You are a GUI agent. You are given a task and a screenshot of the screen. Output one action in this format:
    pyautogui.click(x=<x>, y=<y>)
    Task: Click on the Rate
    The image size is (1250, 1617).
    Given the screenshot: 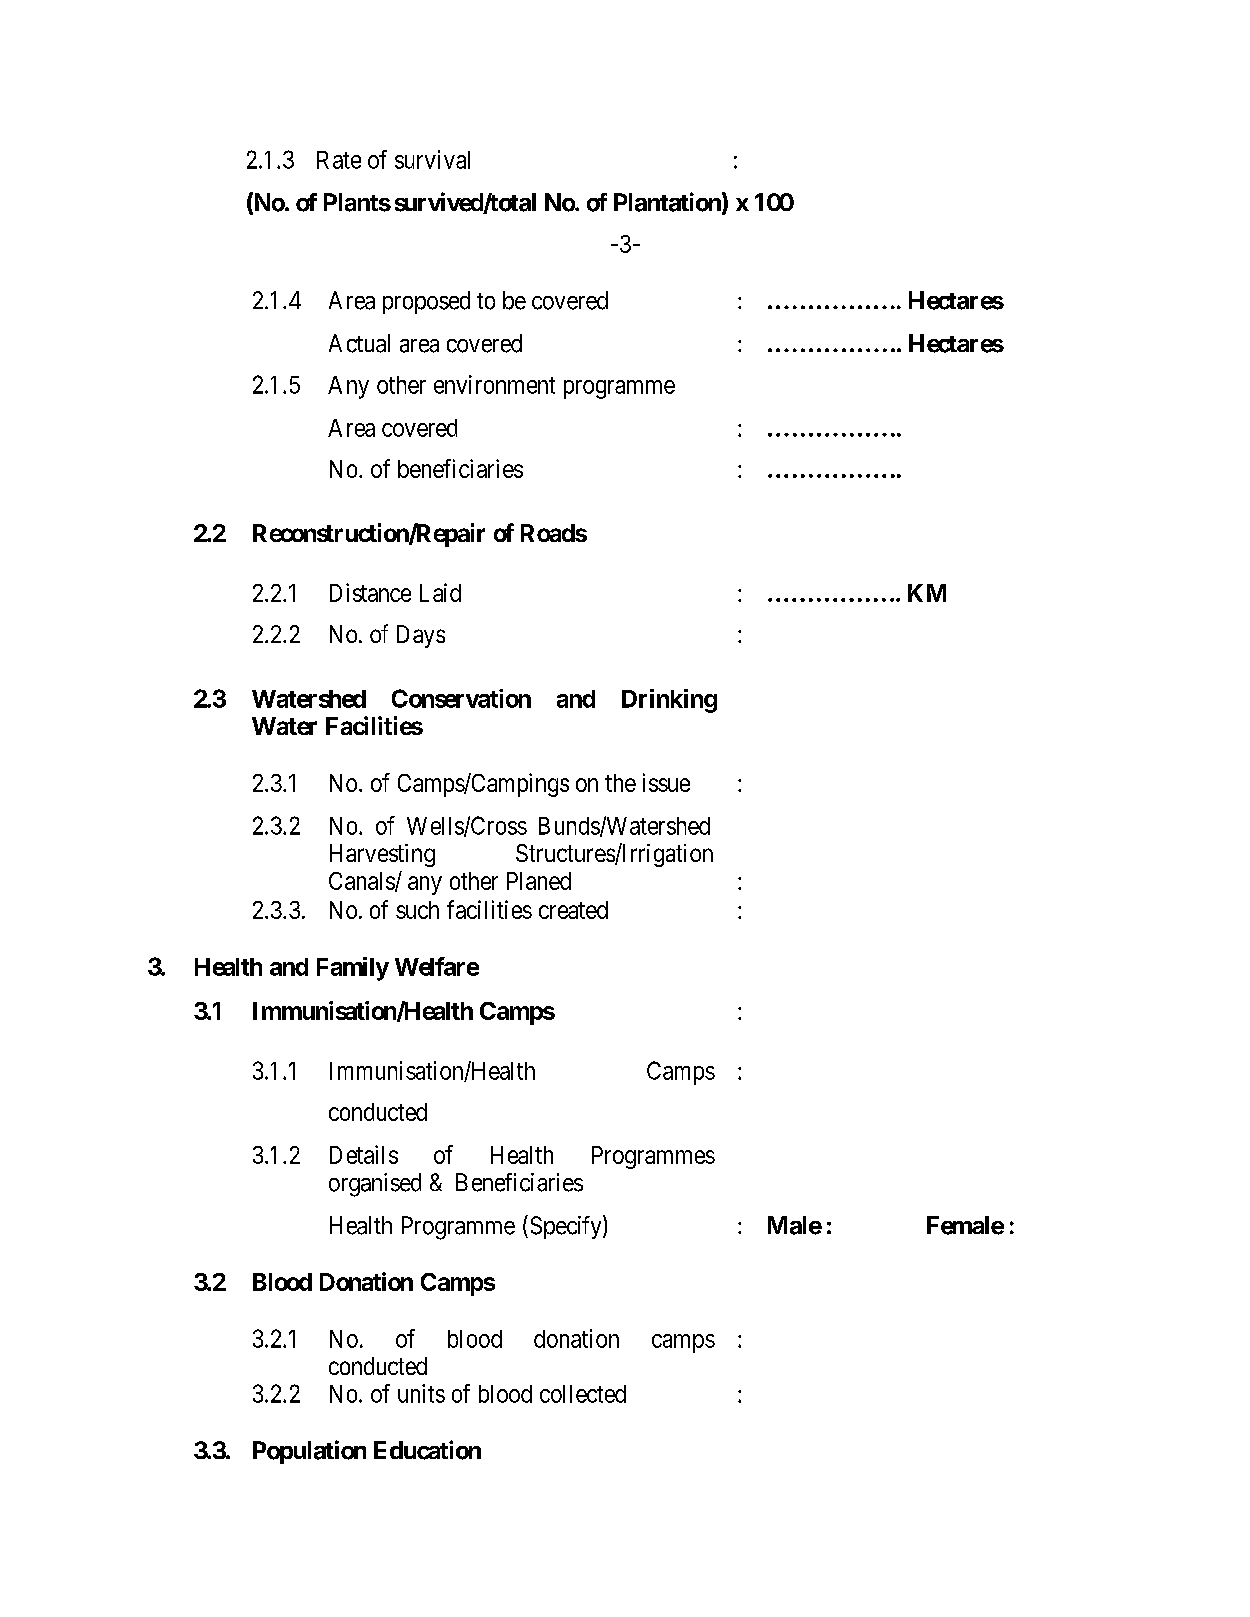 What is the action you would take?
    pyautogui.click(x=339, y=160)
